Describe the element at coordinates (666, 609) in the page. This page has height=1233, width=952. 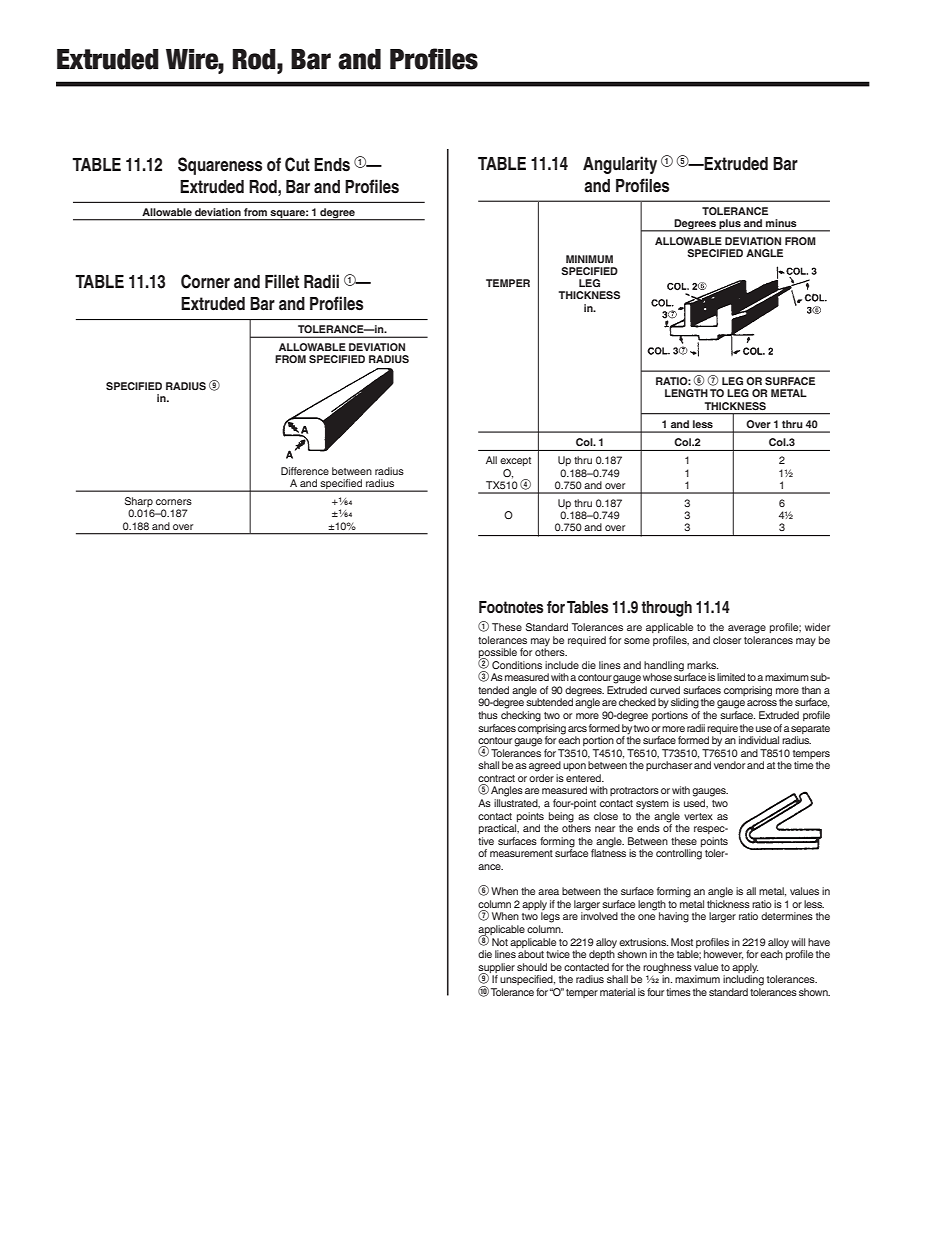
I see `through` at that location.
